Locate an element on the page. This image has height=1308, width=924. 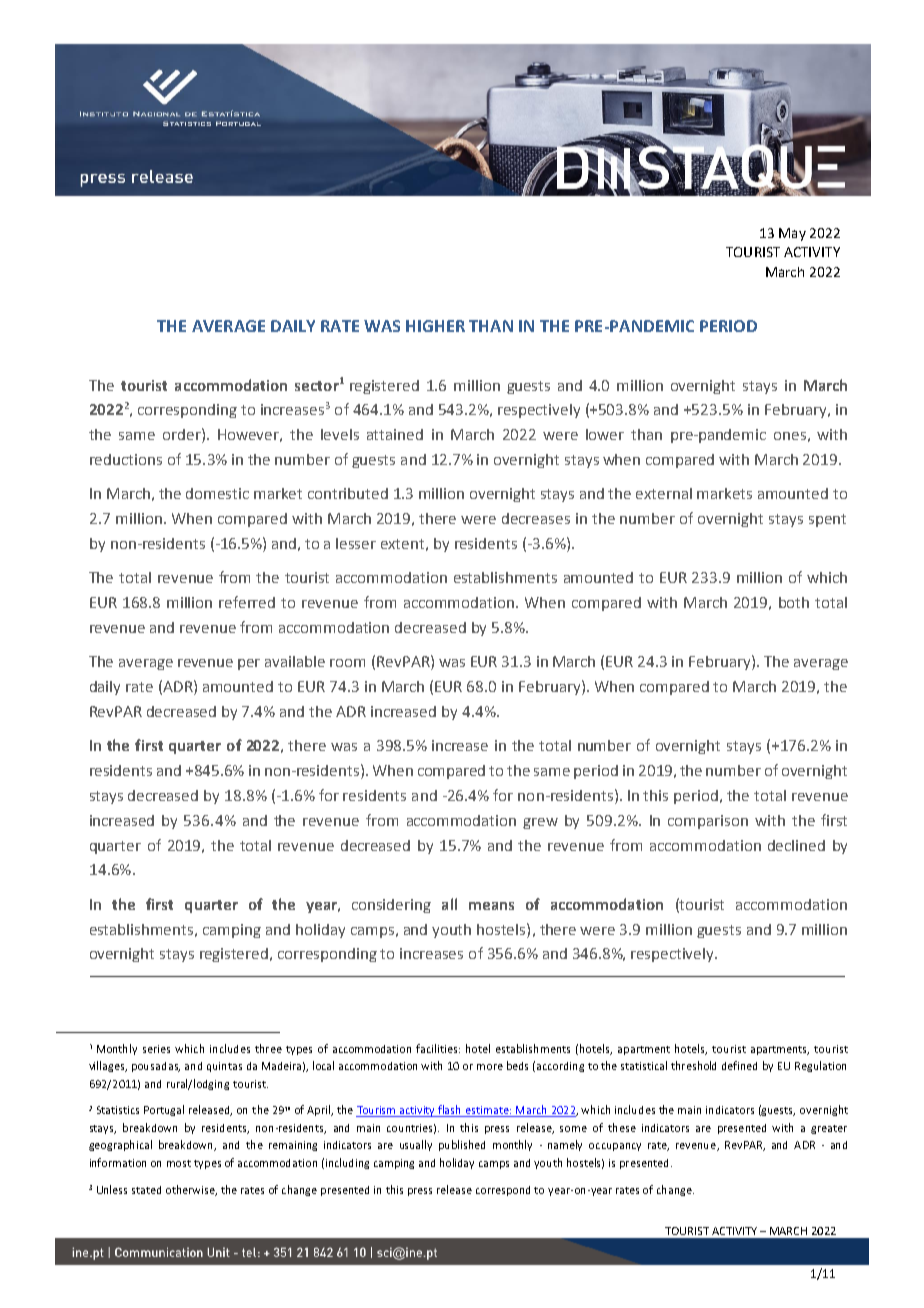
declined is located at coordinates (796, 845).
